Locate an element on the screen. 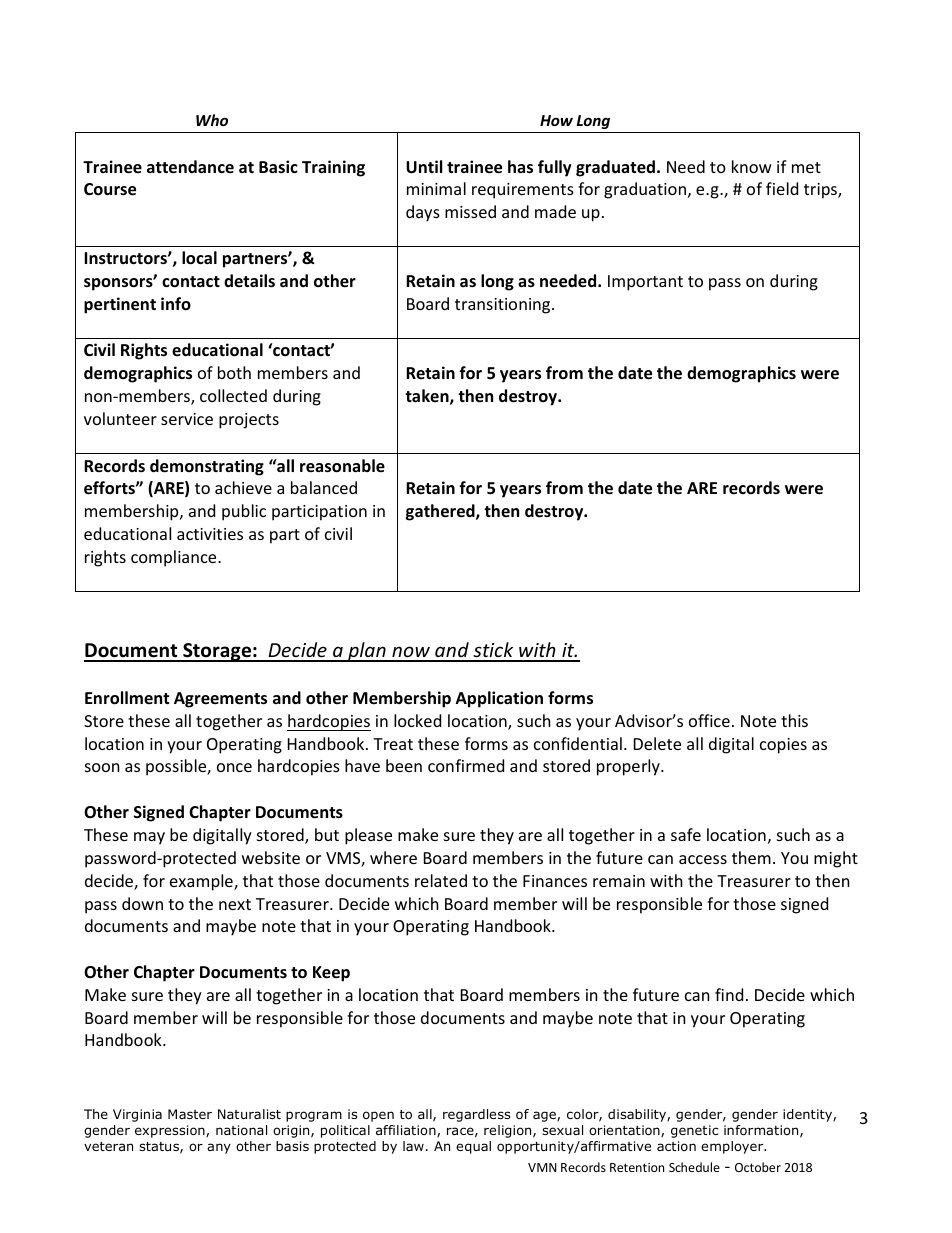 The height and width of the screenshot is (1233, 952). example is located at coordinates (202, 882).
